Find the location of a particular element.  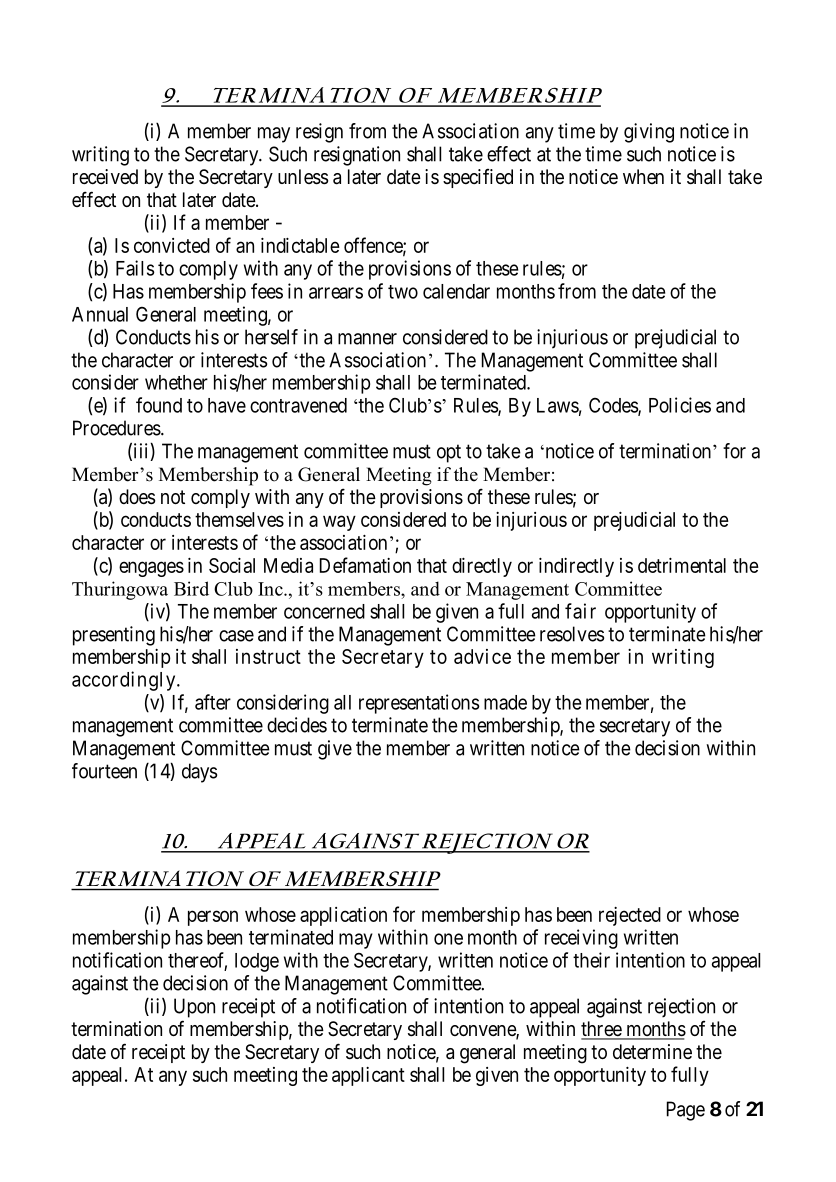

when is located at coordinates (643, 176).
